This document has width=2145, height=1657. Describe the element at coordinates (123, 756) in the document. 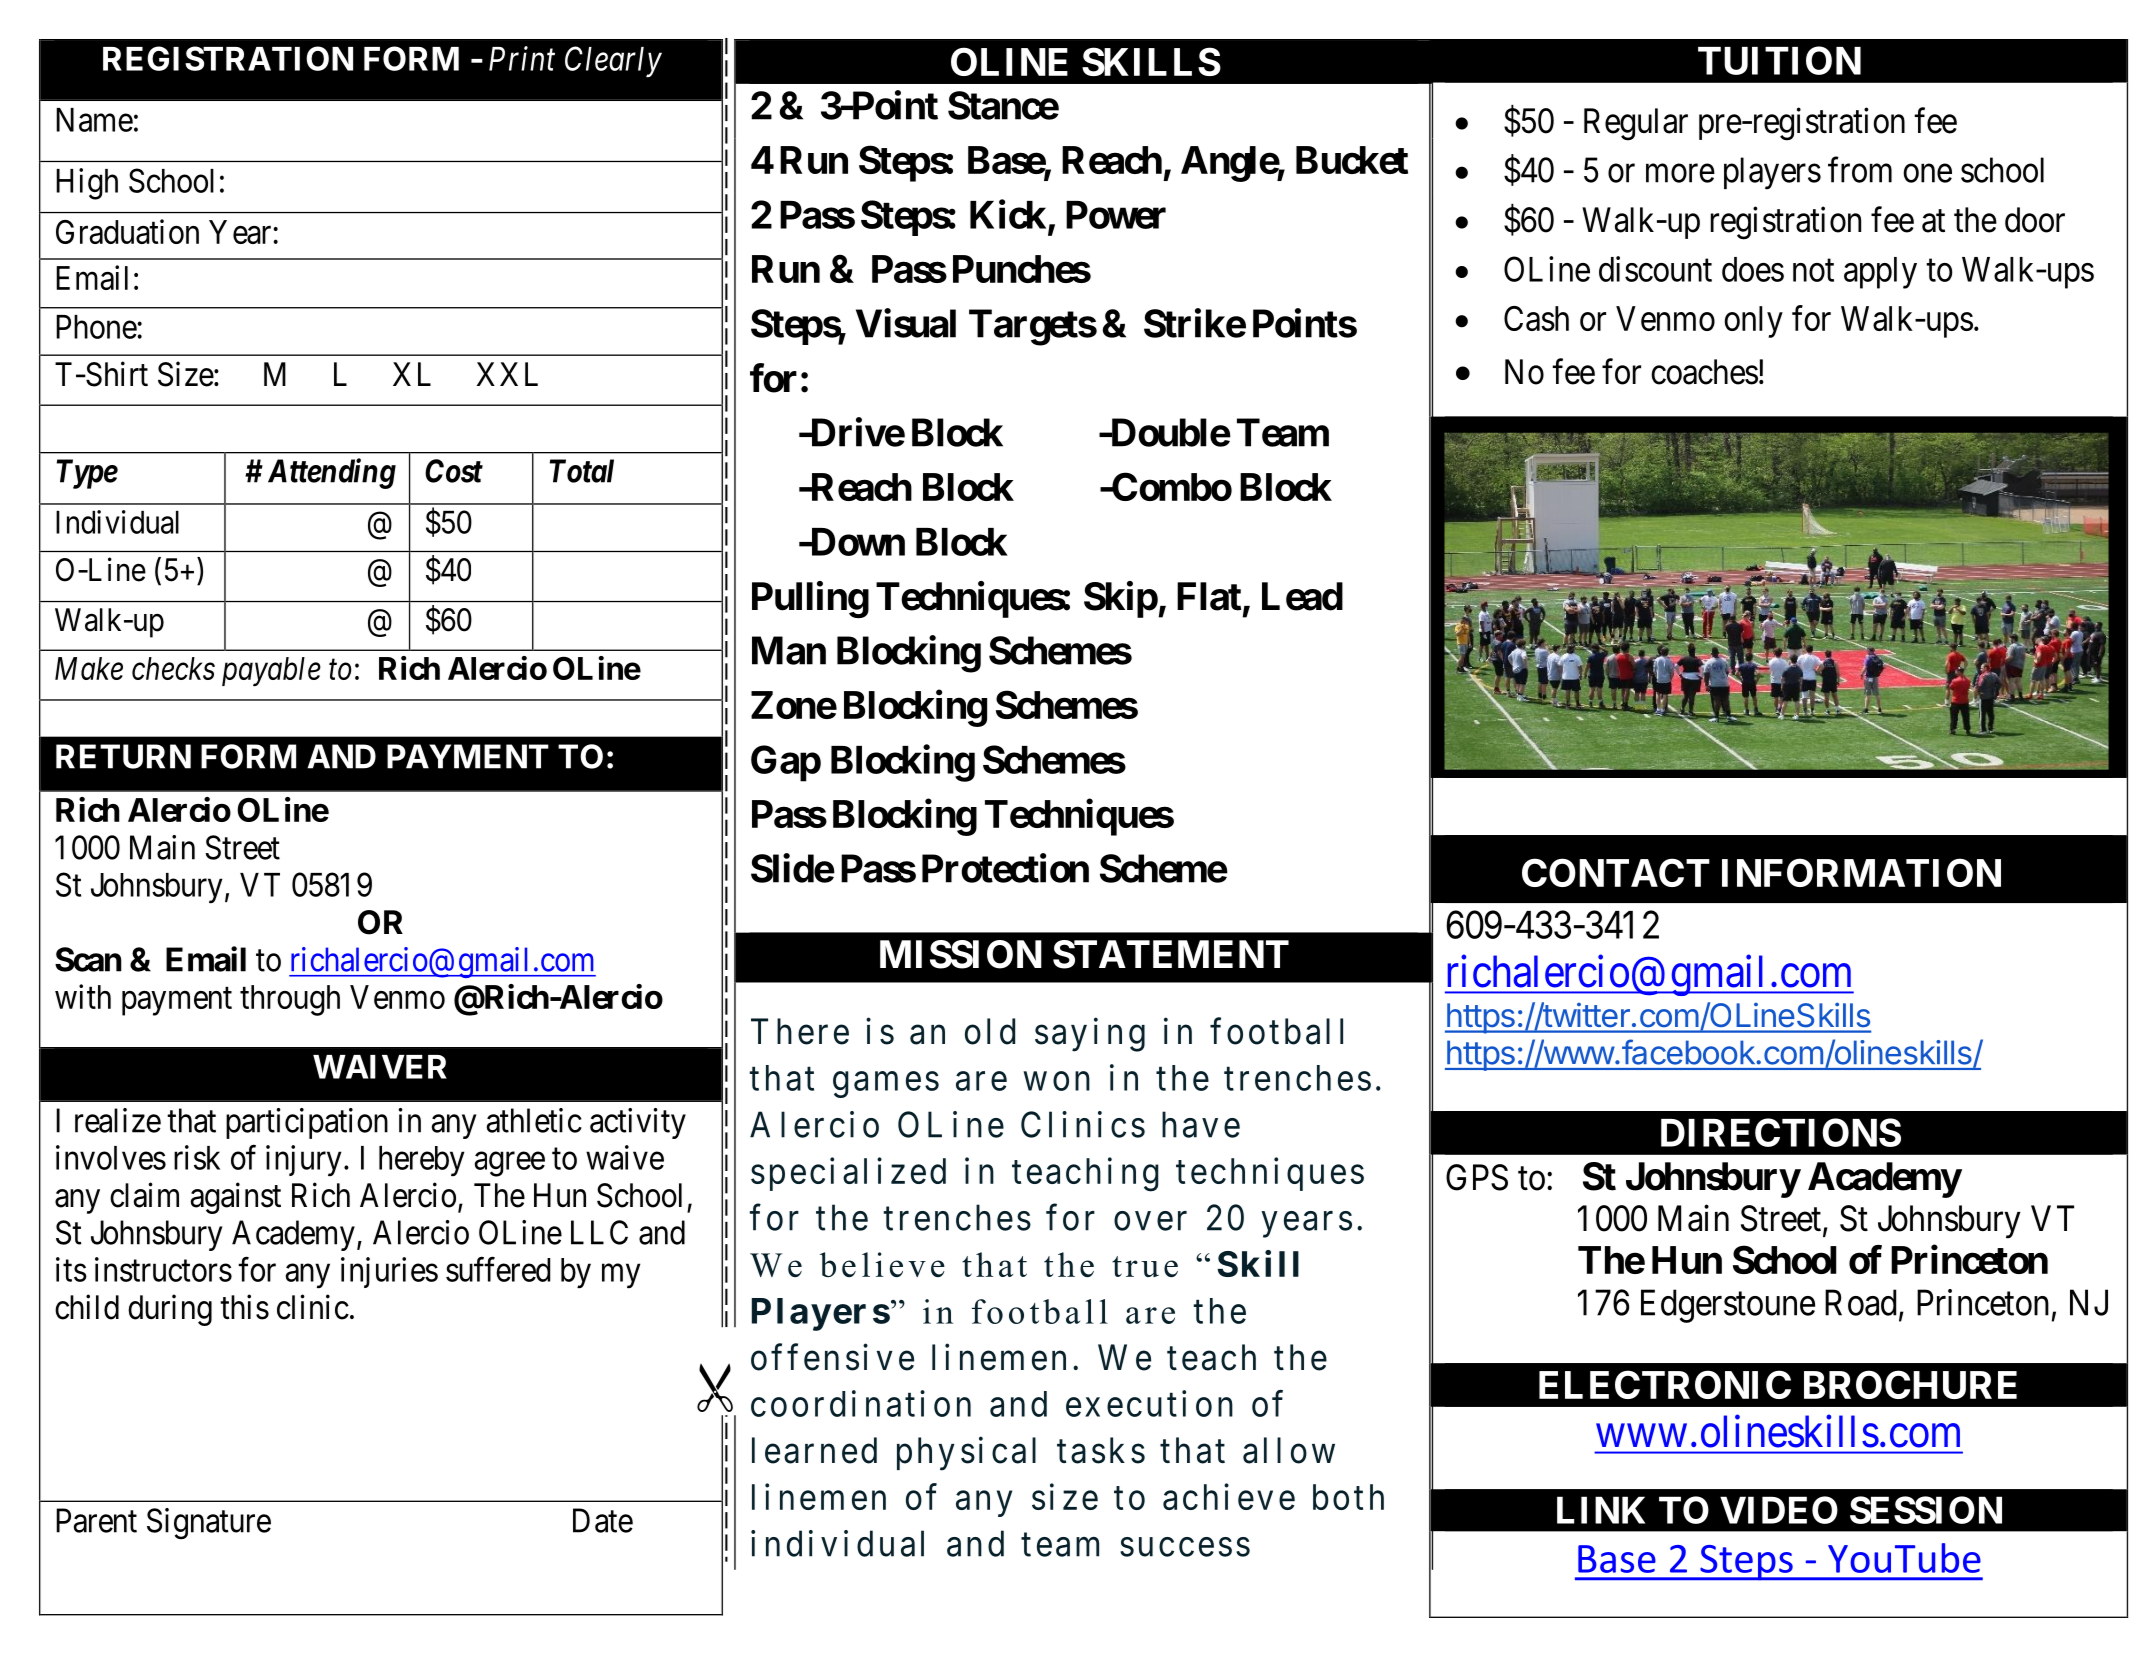

I see `RETURN` at that location.
